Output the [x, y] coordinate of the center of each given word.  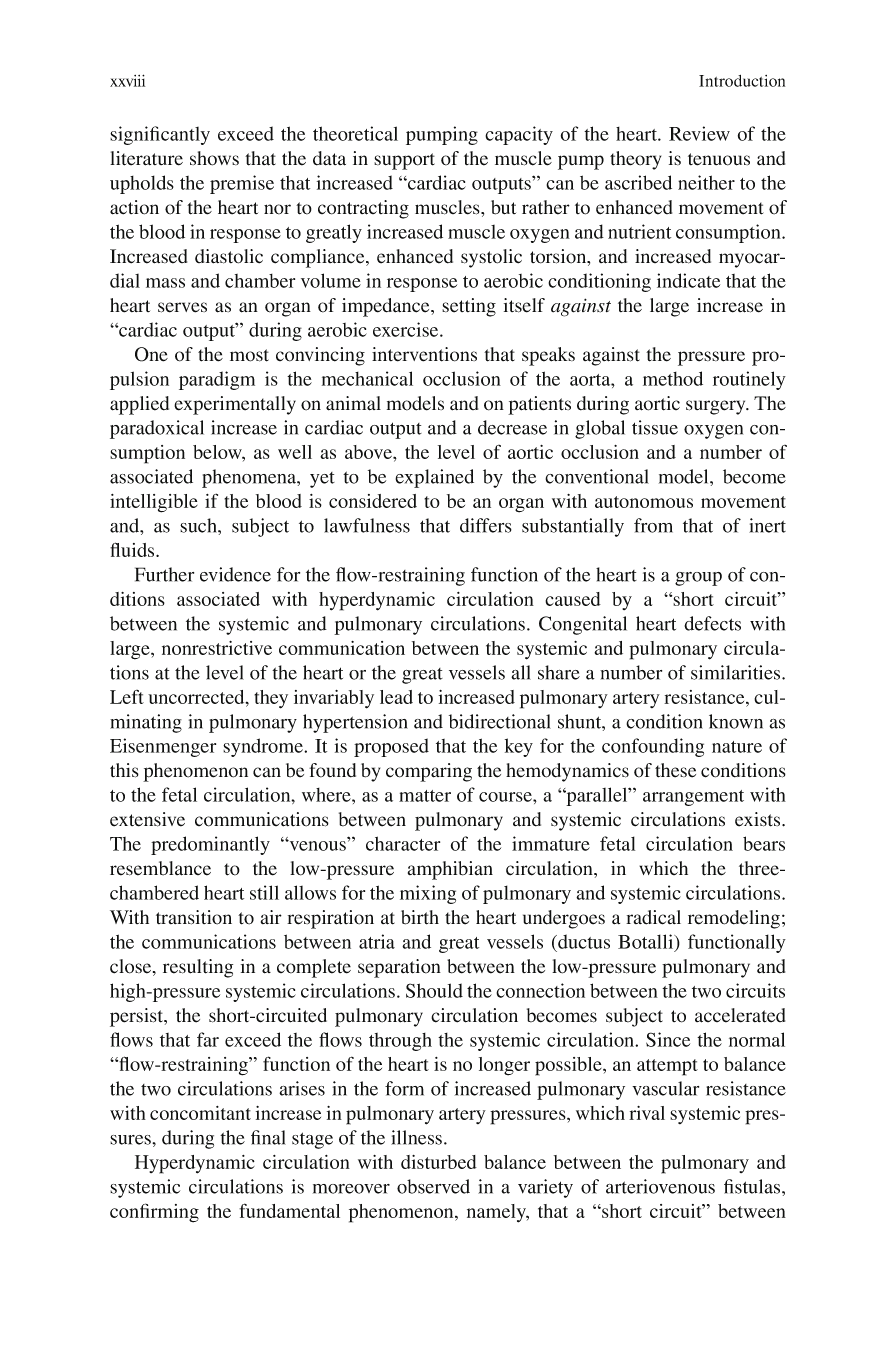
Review [699, 133]
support [404, 161]
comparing [429, 772]
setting [469, 307]
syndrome [264, 747]
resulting [198, 968]
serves [182, 307]
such [199, 525]
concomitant [200, 1113]
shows [214, 158]
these [675, 770]
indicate [688, 280]
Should [434, 990]
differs [486, 525]
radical [653, 917]
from [653, 525]
